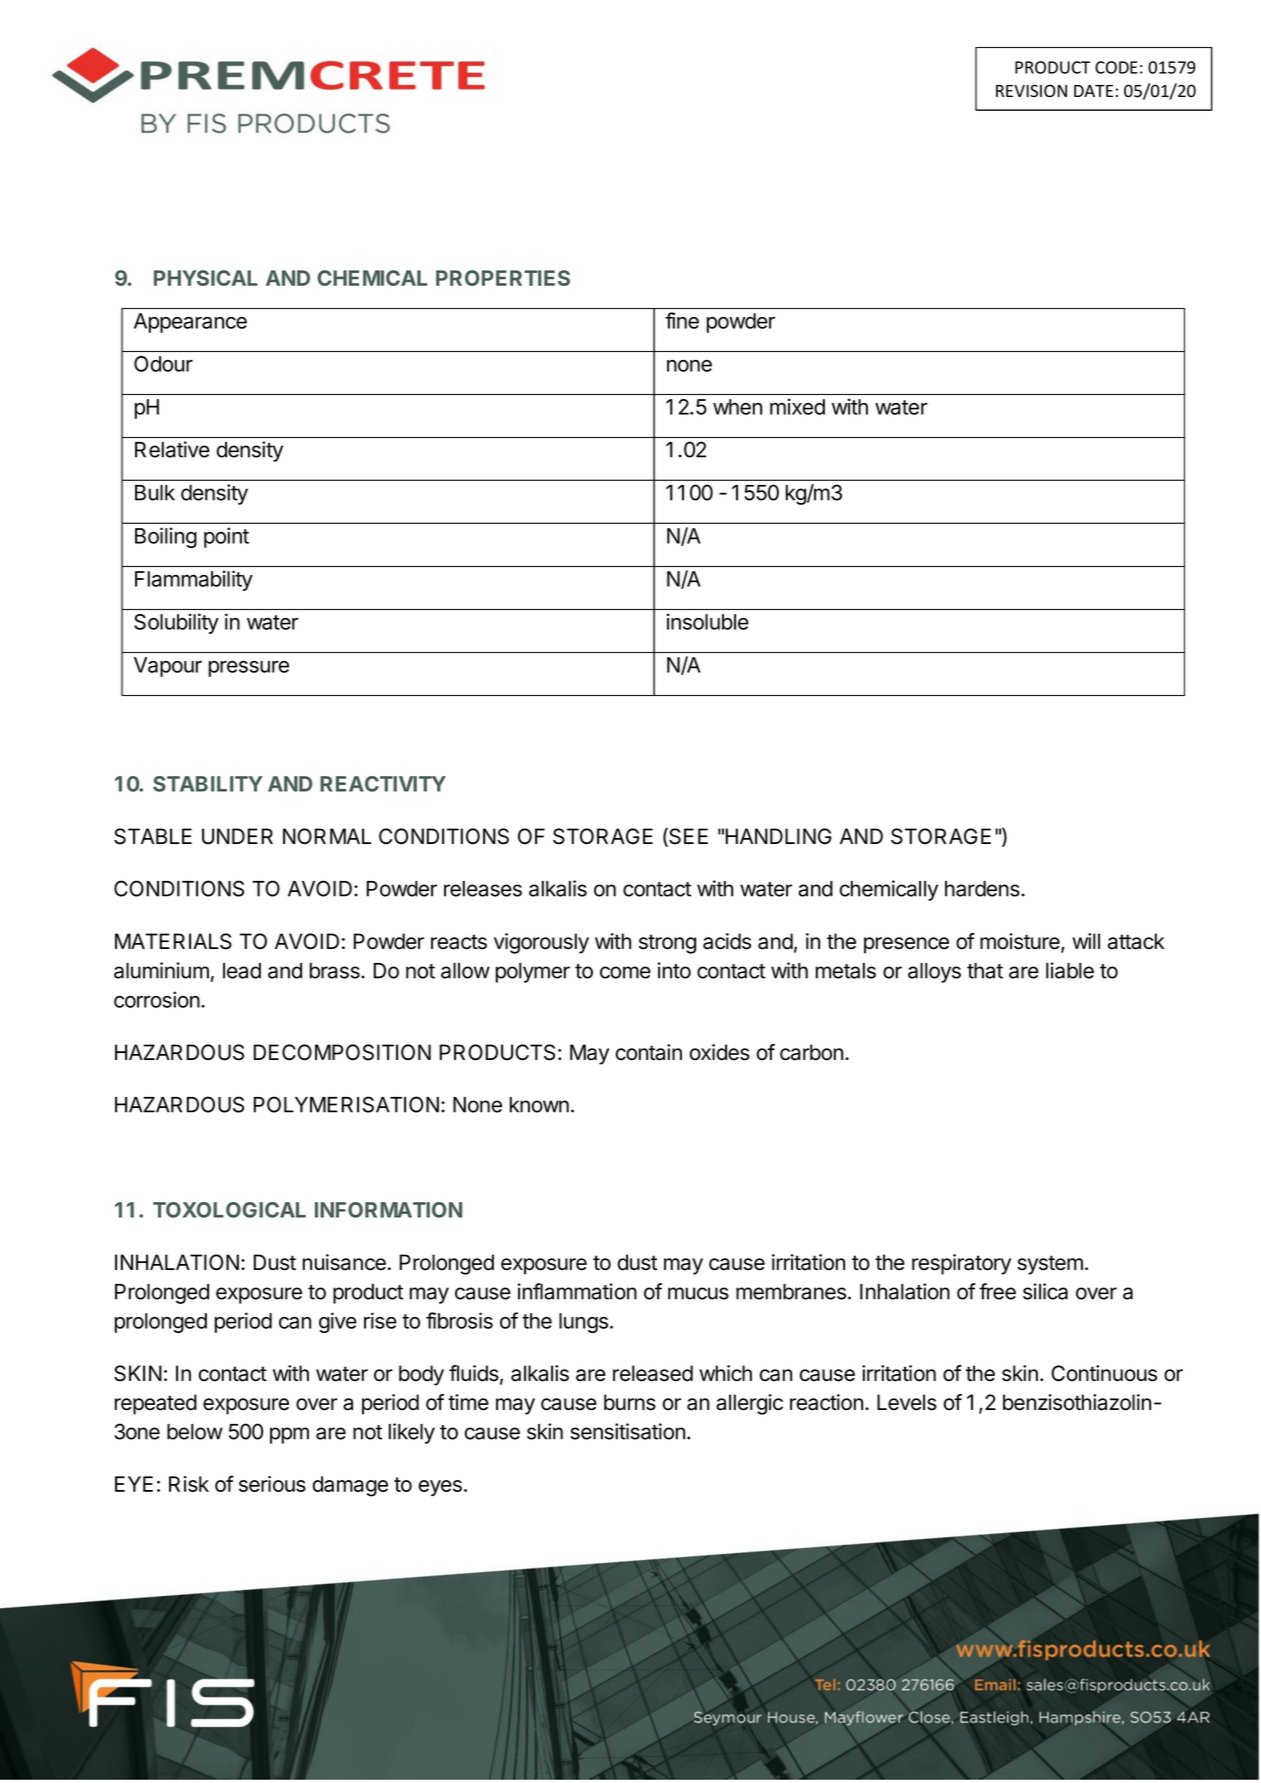 This screenshot has height=1783, width=1261. I want to click on REVISION, so click(1031, 90).
